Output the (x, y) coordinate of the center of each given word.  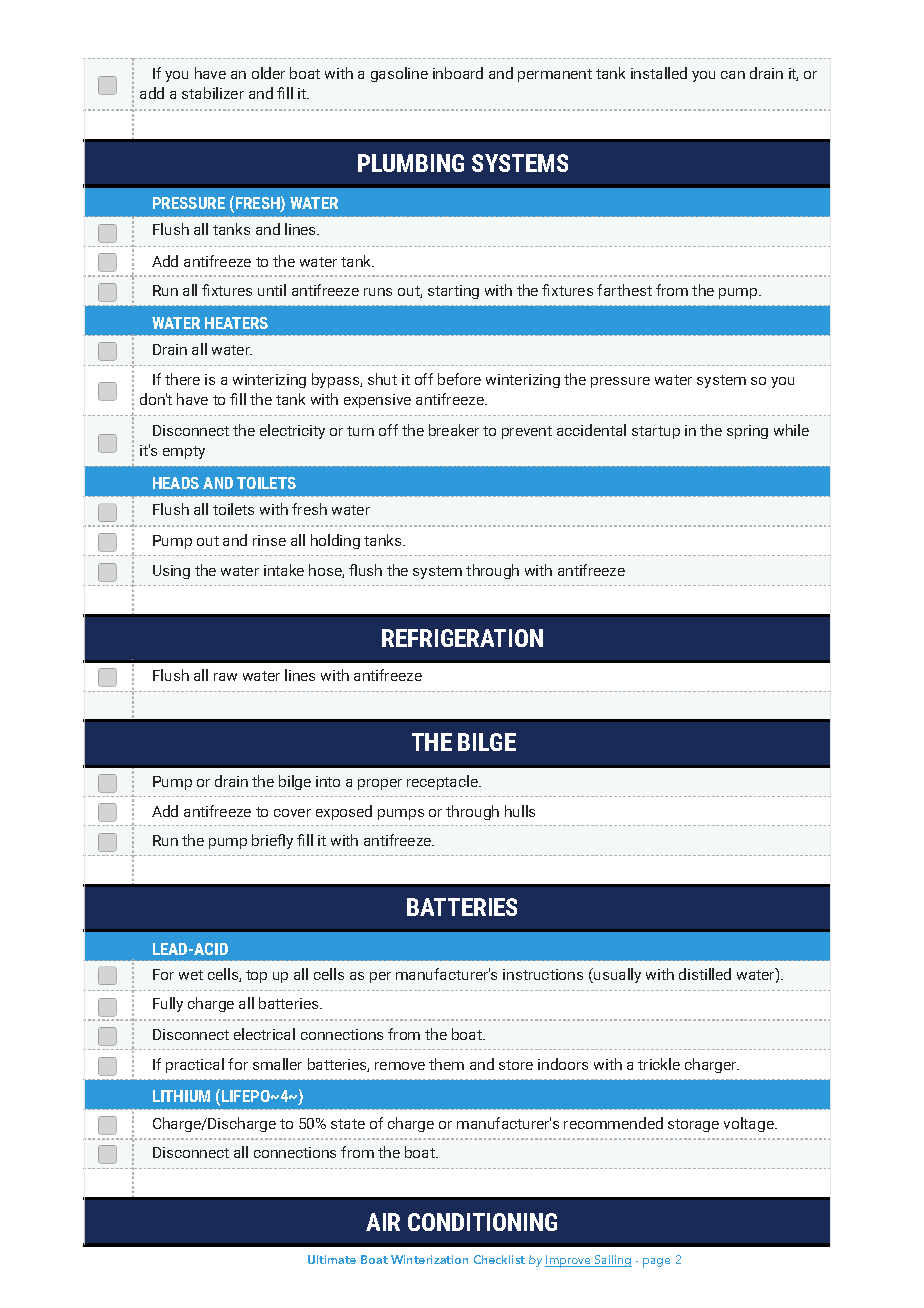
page (656, 1263)
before (459, 379)
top (256, 976)
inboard (458, 73)
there (182, 379)
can (733, 75)
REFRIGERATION (462, 638)
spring (747, 432)
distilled (705, 974)
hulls (520, 811)
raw (225, 677)
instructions (543, 974)
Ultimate (332, 1259)
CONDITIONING (482, 1222)
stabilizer (213, 93)
